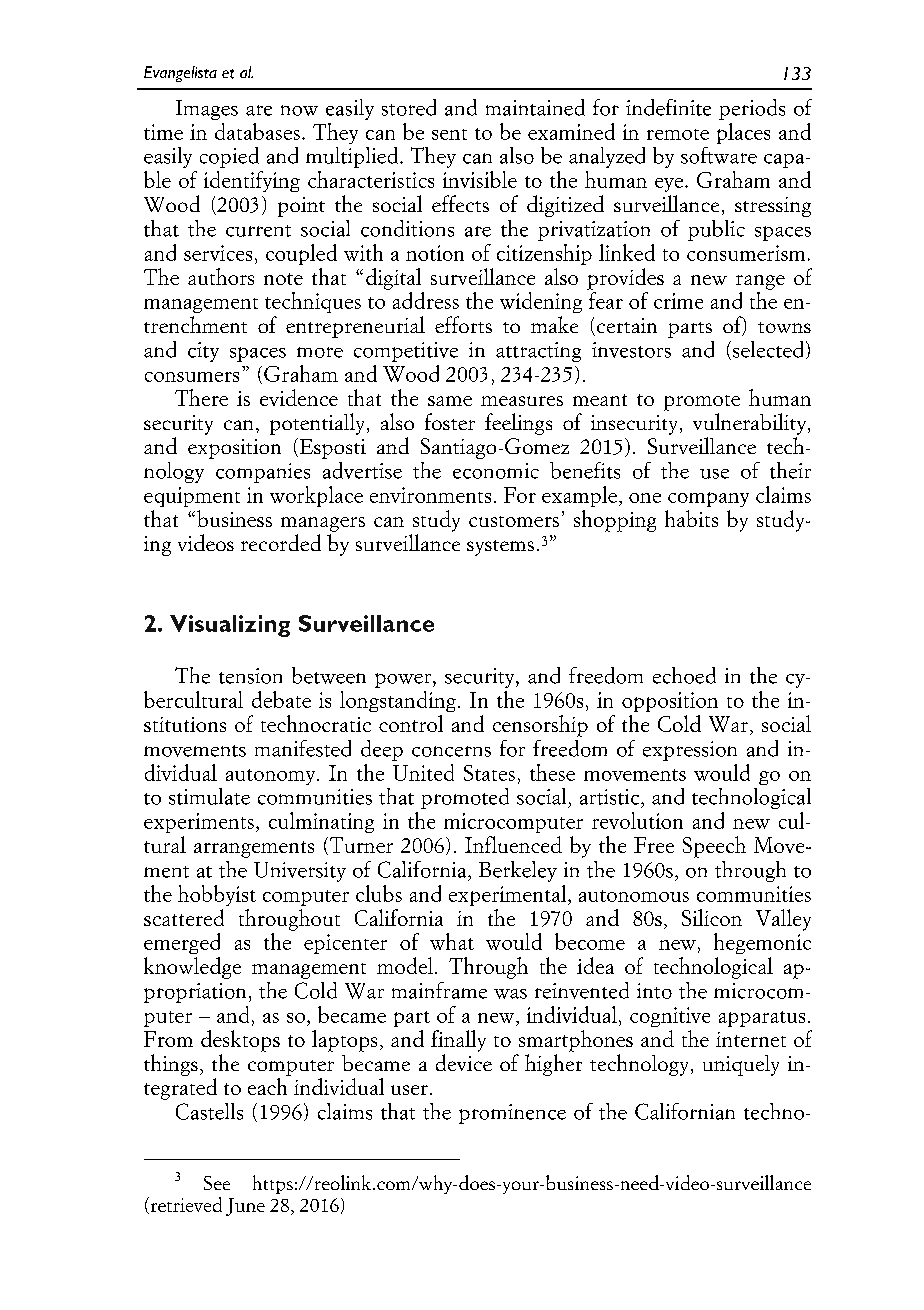 The image size is (924, 1310). What do you see at coordinates (678, 301) in the screenshot?
I see `crime` at bounding box center [678, 301].
